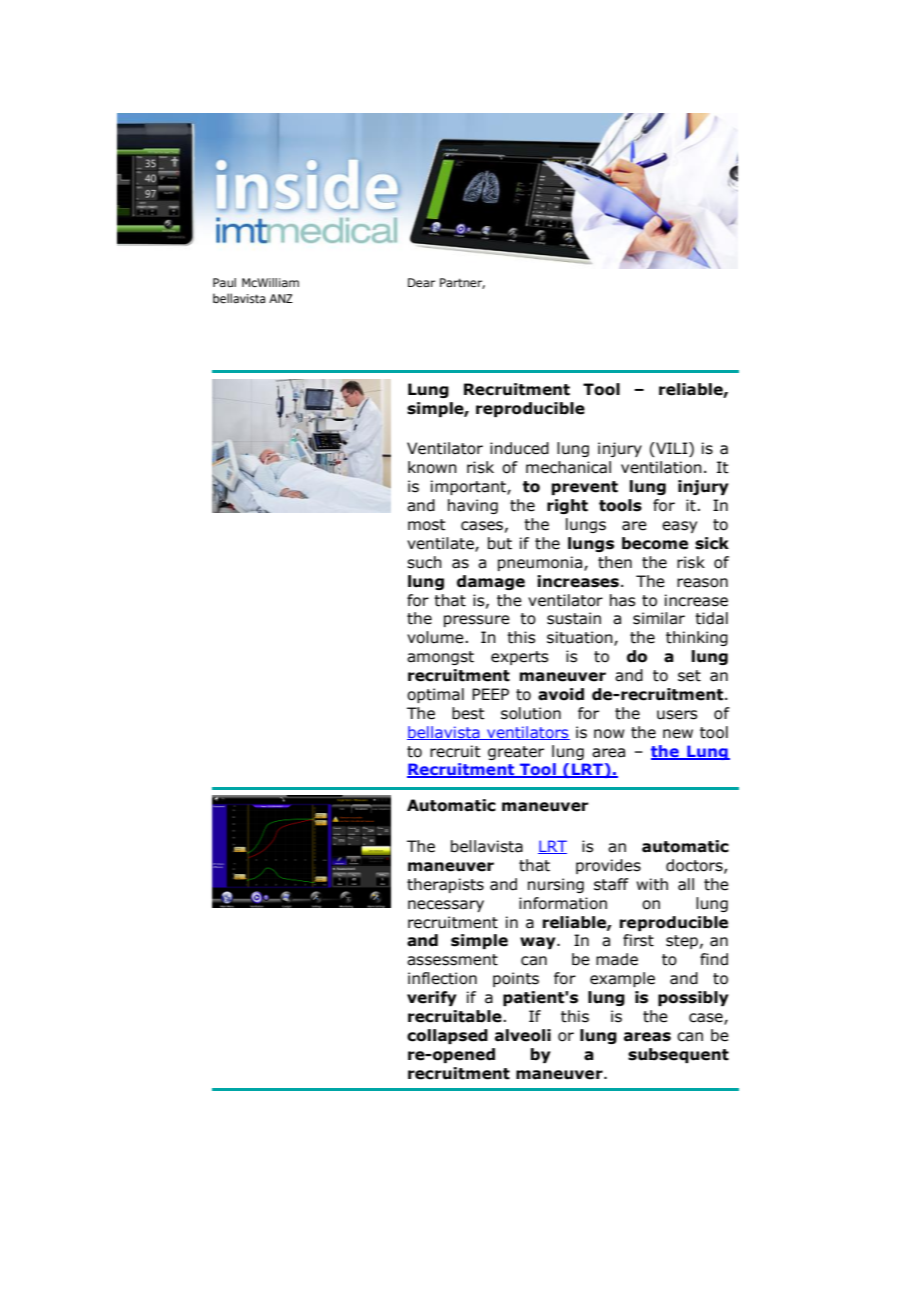 The image size is (924, 1308). I want to click on Dear, so click(421, 282).
